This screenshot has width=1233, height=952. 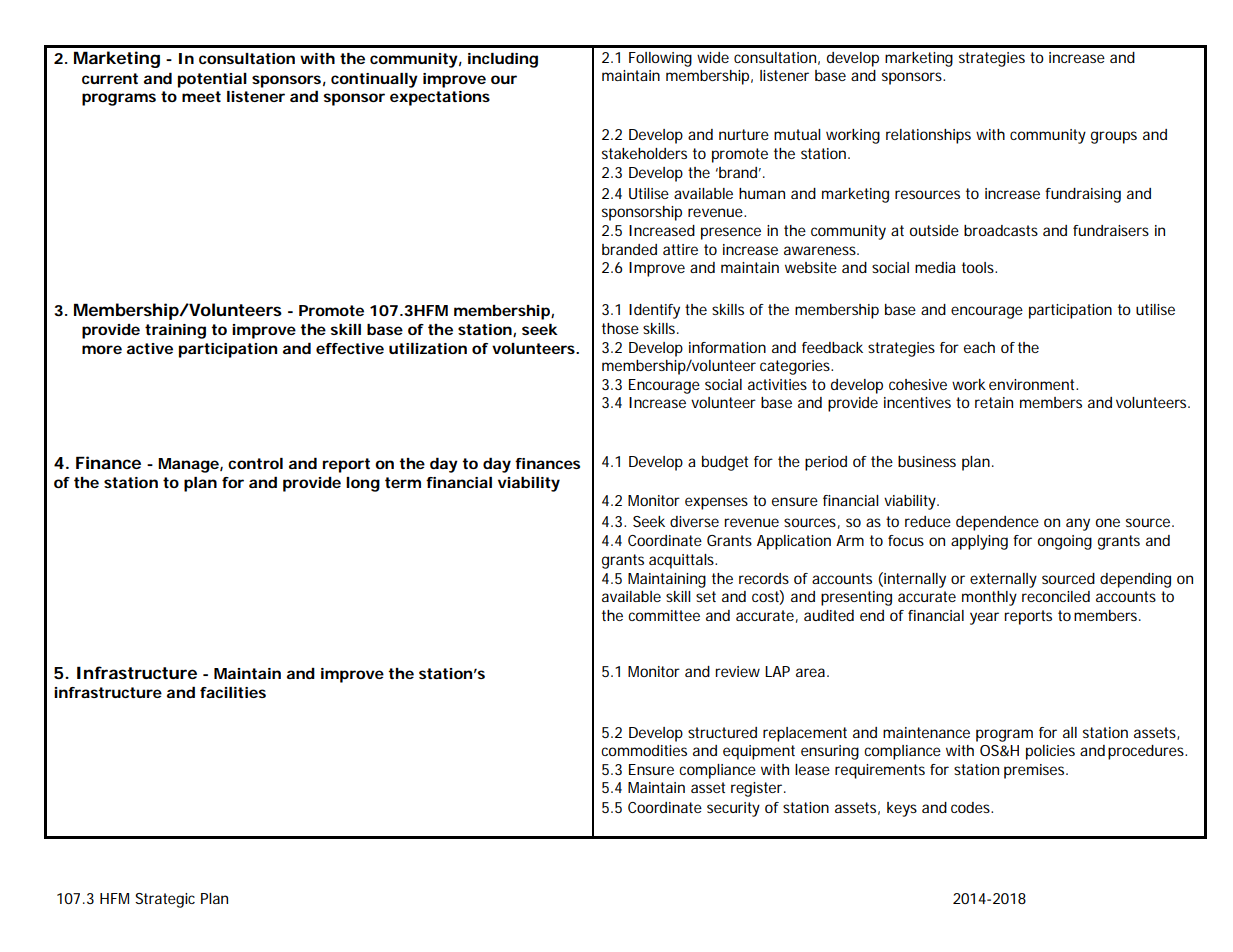 I want to click on business, so click(x=927, y=461).
